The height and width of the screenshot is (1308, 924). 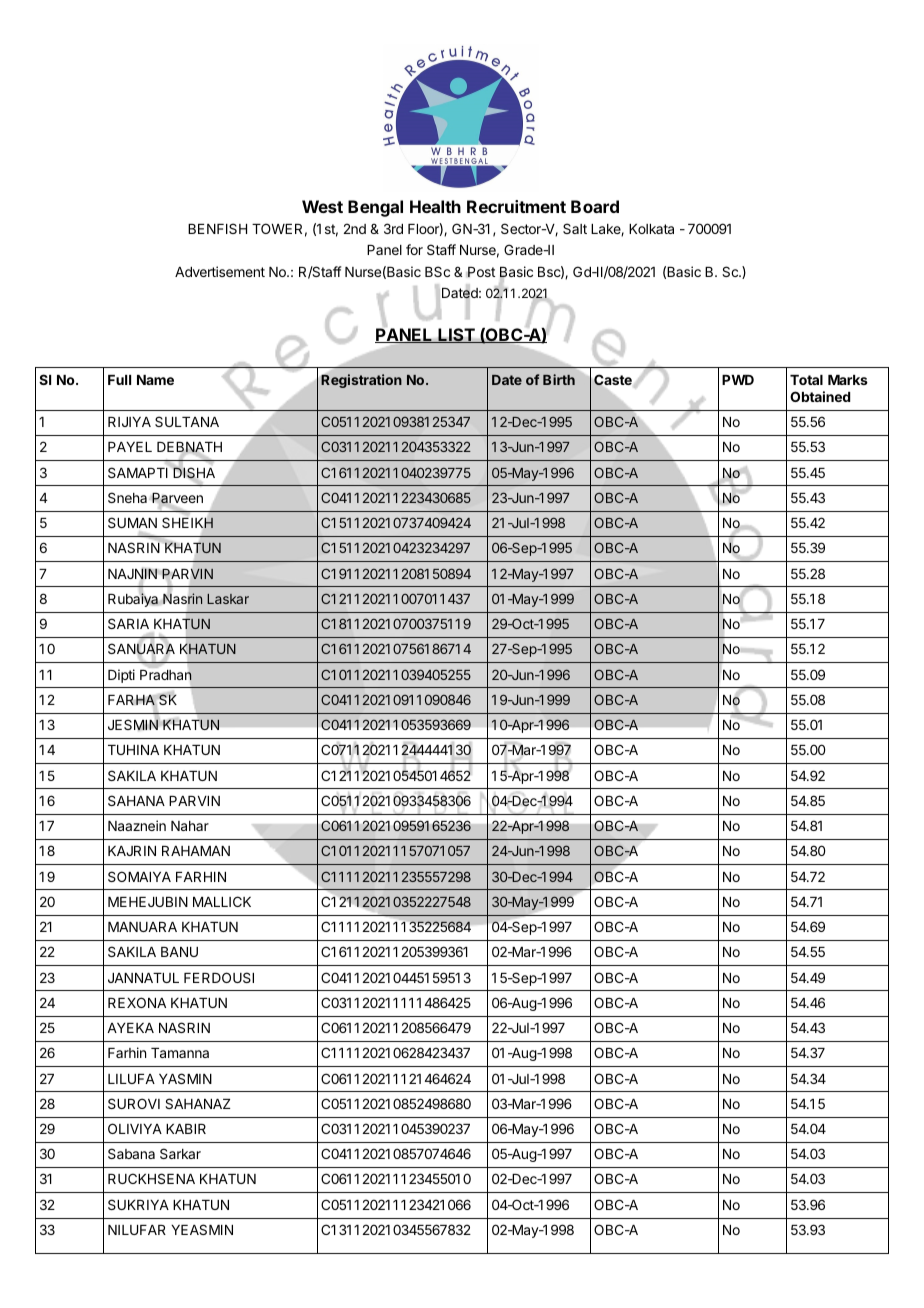 What do you see at coordinates (186, 1129) in the screenshot?
I see `KABIR` at bounding box center [186, 1129].
